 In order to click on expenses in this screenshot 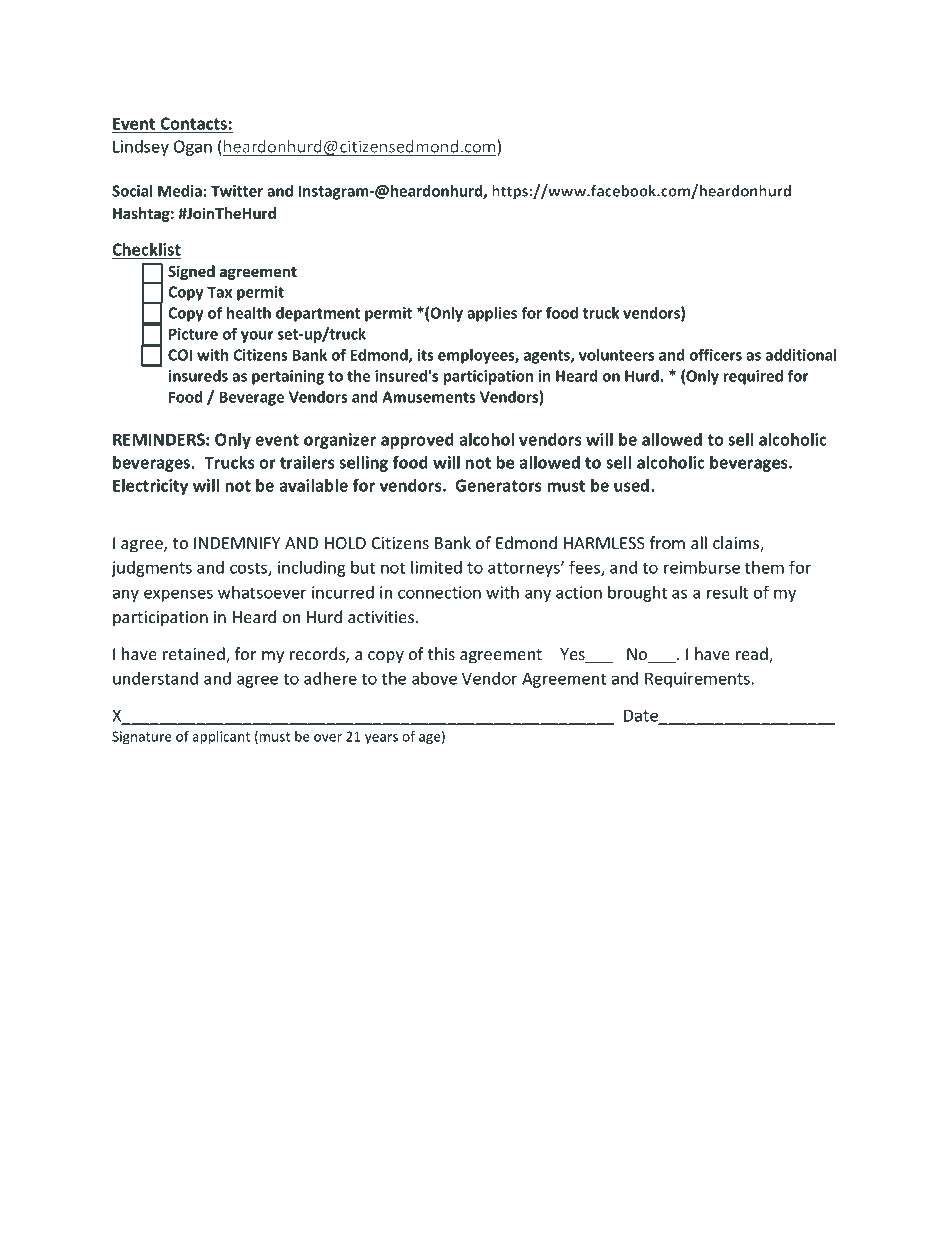, I will do `click(178, 595)`.
